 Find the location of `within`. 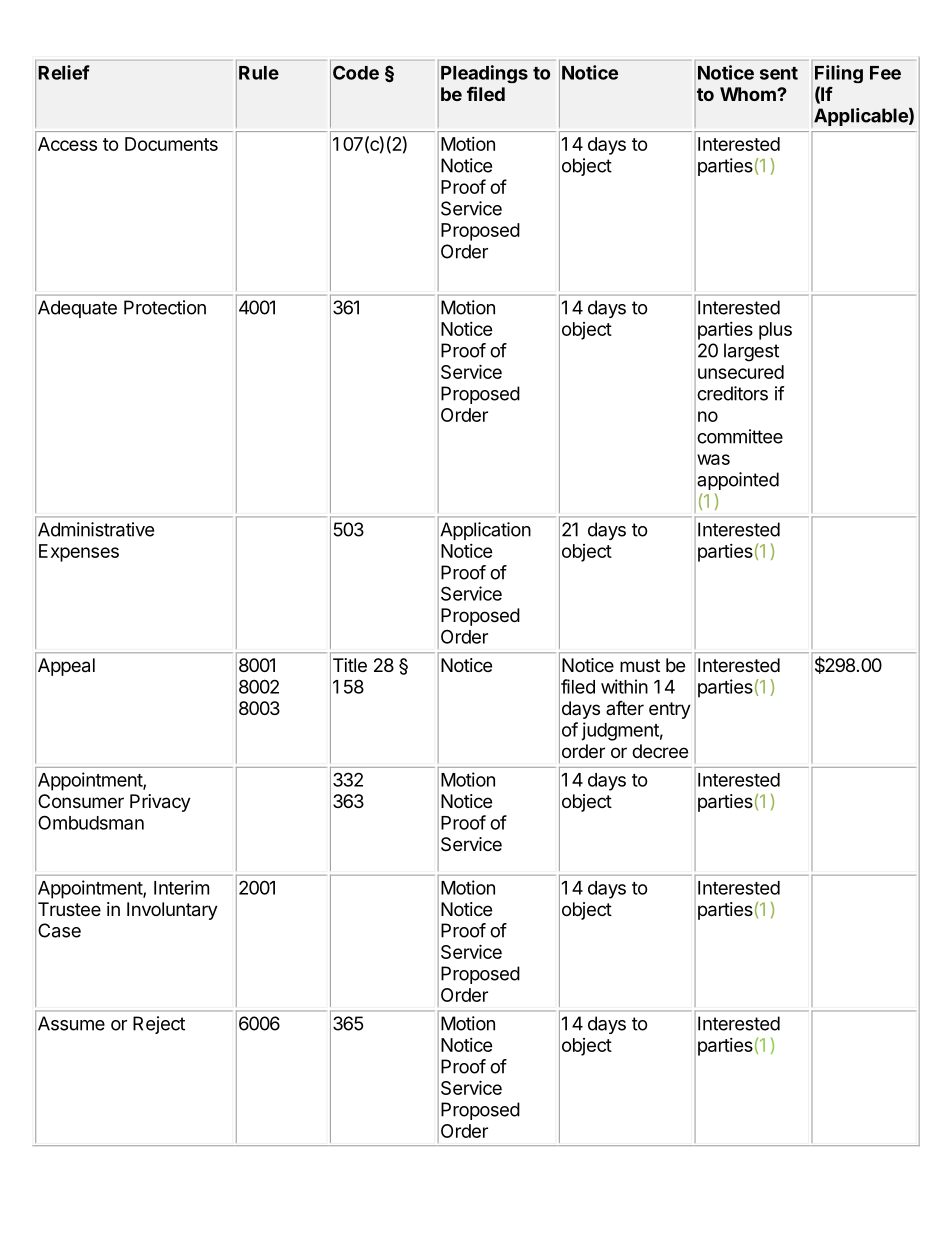

within is located at coordinates (624, 686).
